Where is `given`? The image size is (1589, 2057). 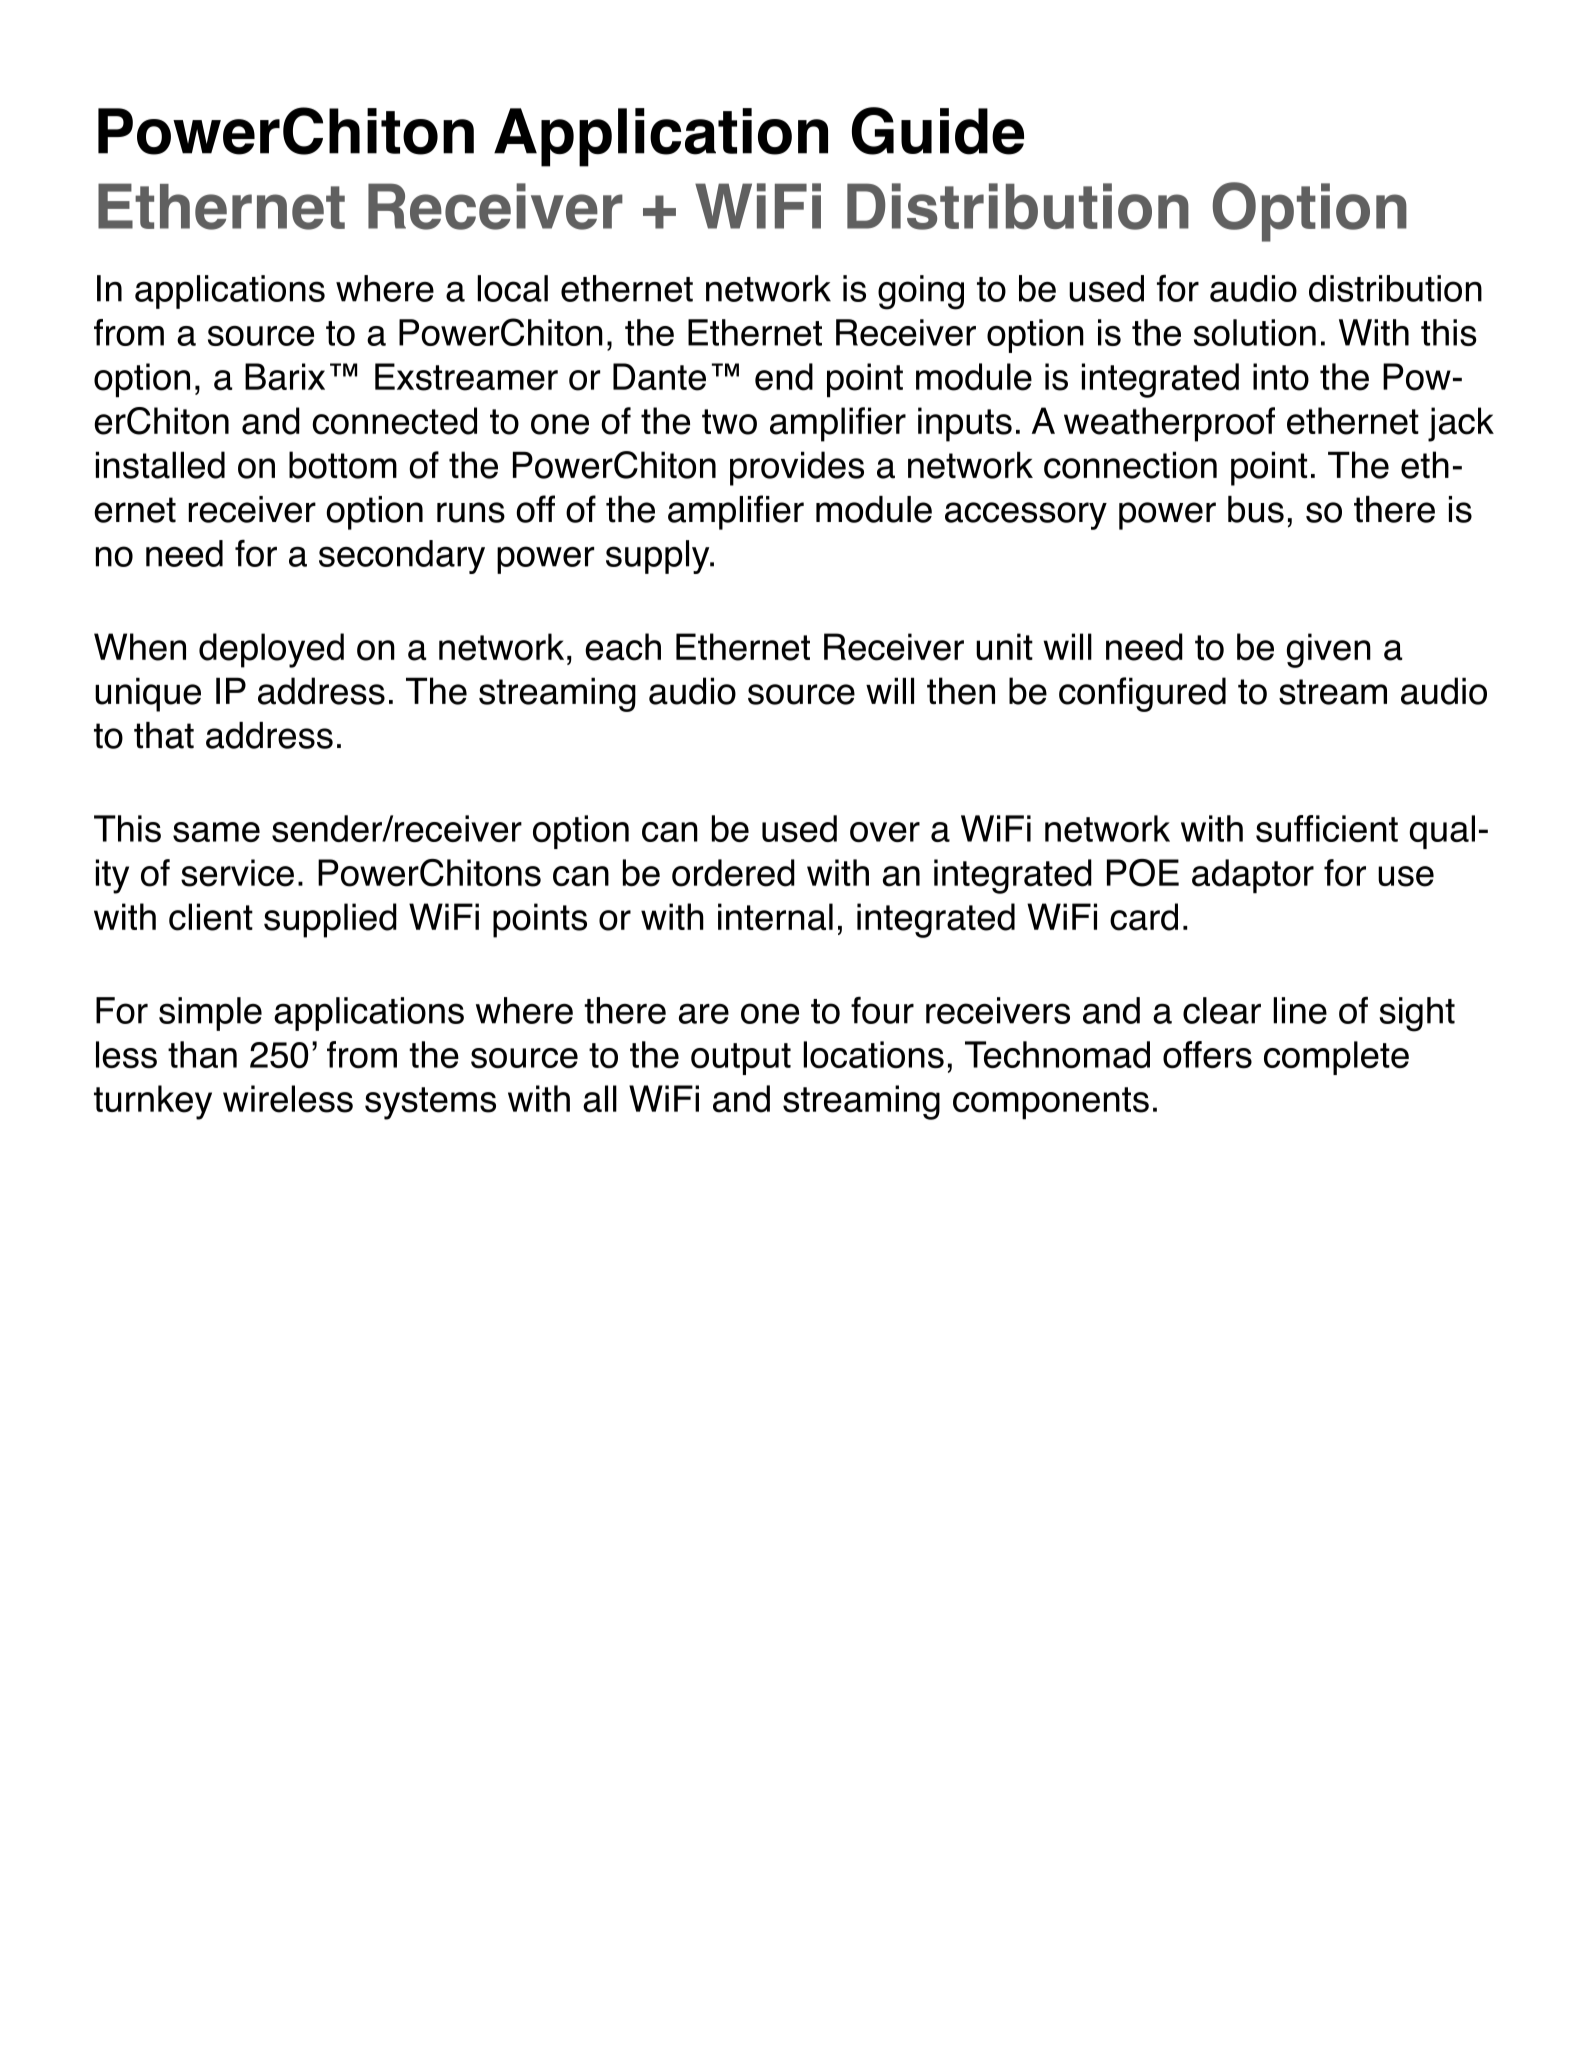
given is located at coordinates (1329, 650).
